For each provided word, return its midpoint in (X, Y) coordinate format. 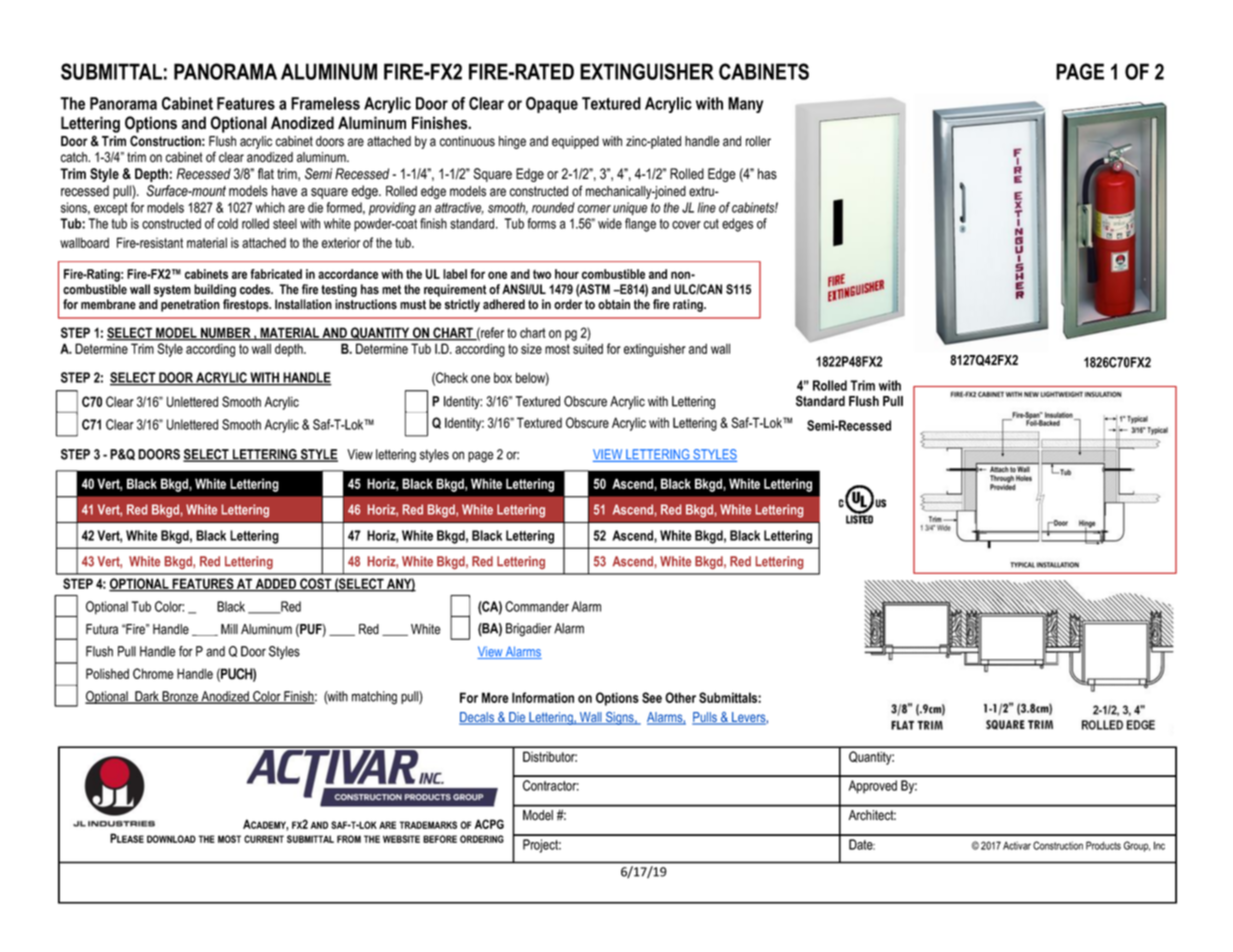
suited (588, 348)
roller (758, 141)
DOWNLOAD (171, 839)
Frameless (325, 103)
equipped (575, 142)
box (503, 377)
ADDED (276, 585)
